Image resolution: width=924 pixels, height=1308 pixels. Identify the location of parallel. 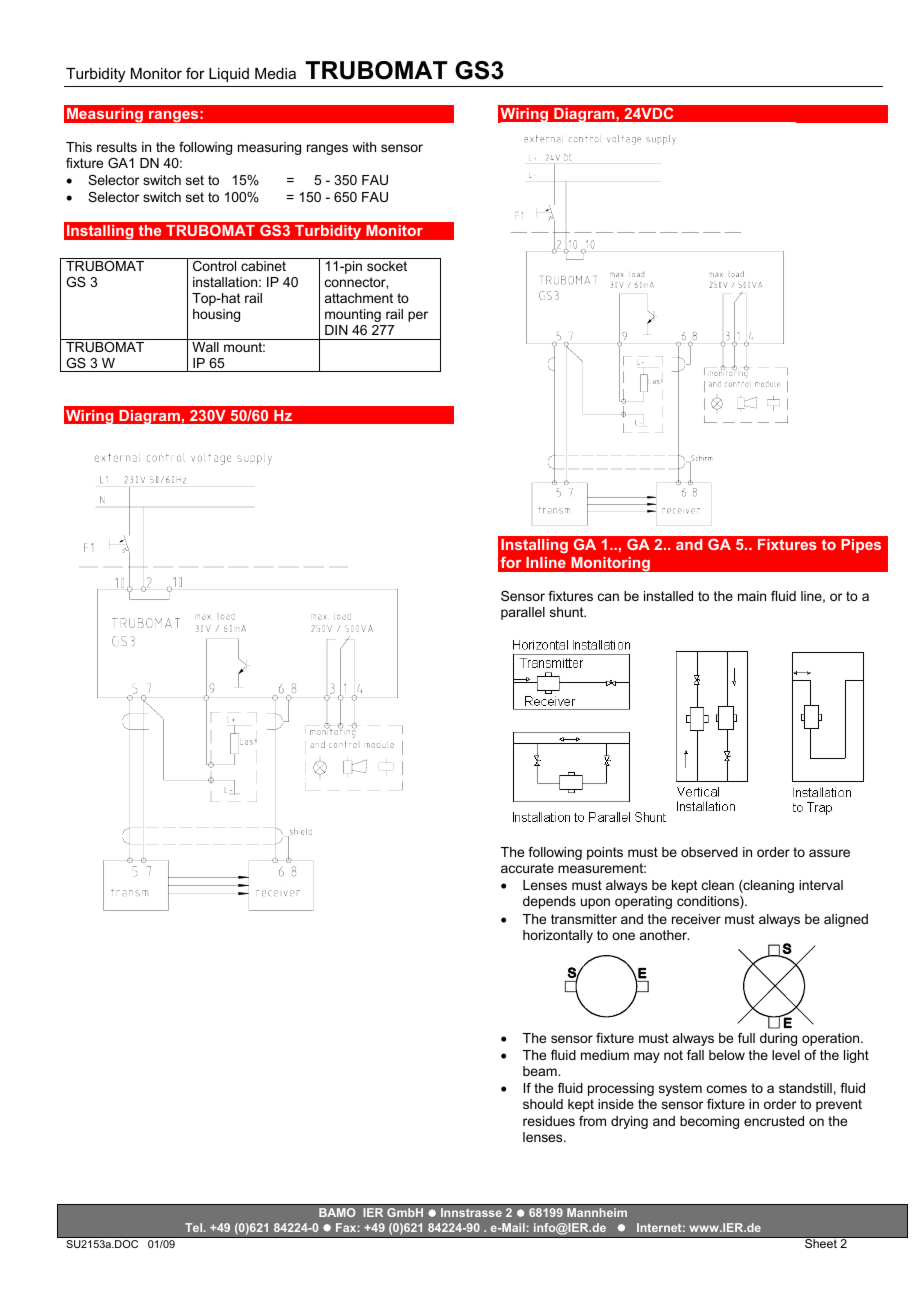
(523, 613).
